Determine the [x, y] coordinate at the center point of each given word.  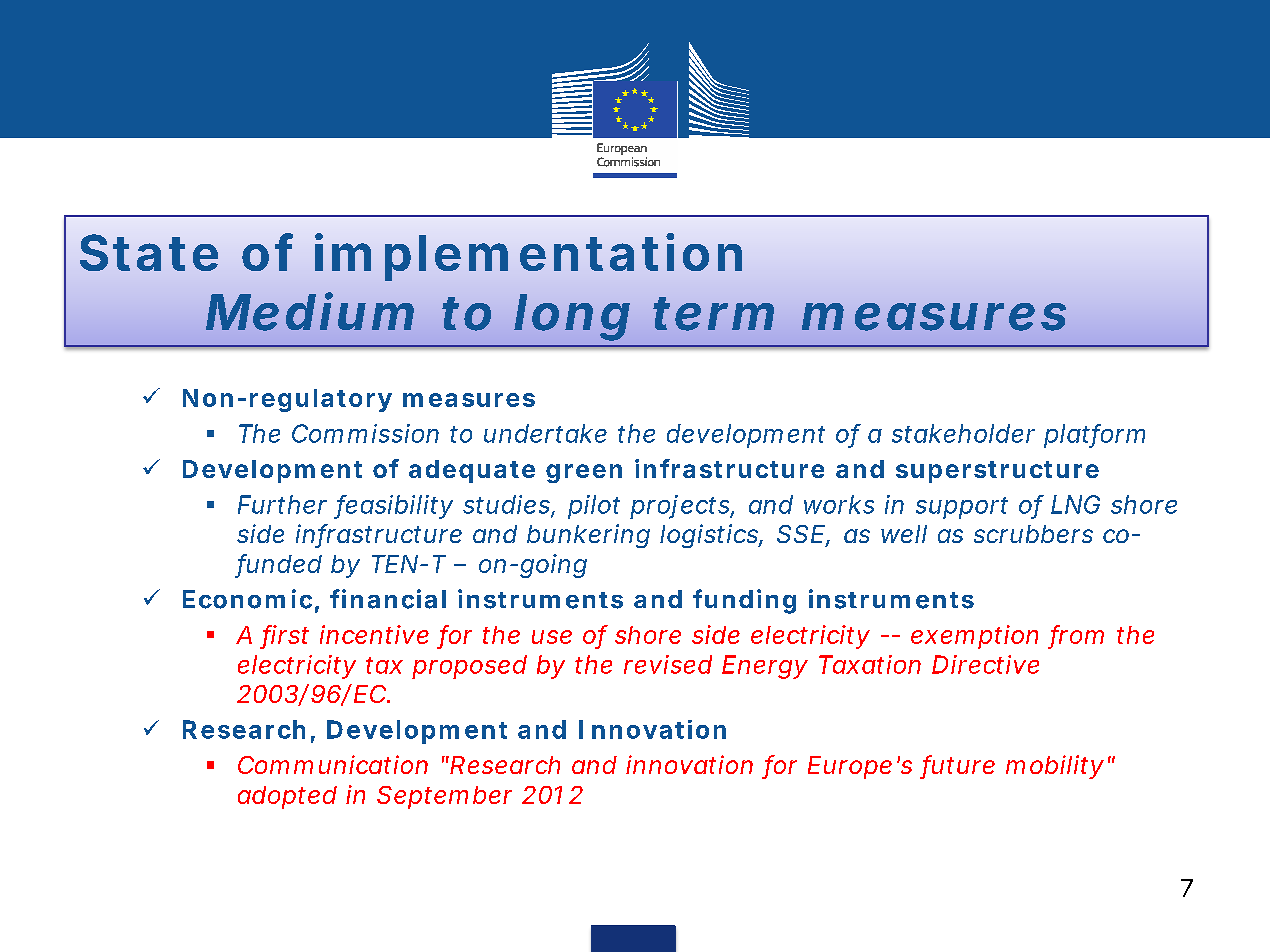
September [444, 797]
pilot [594, 507]
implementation [528, 257]
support [962, 508]
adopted [287, 797]
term [713, 314]
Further [282, 504]
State [149, 252]
